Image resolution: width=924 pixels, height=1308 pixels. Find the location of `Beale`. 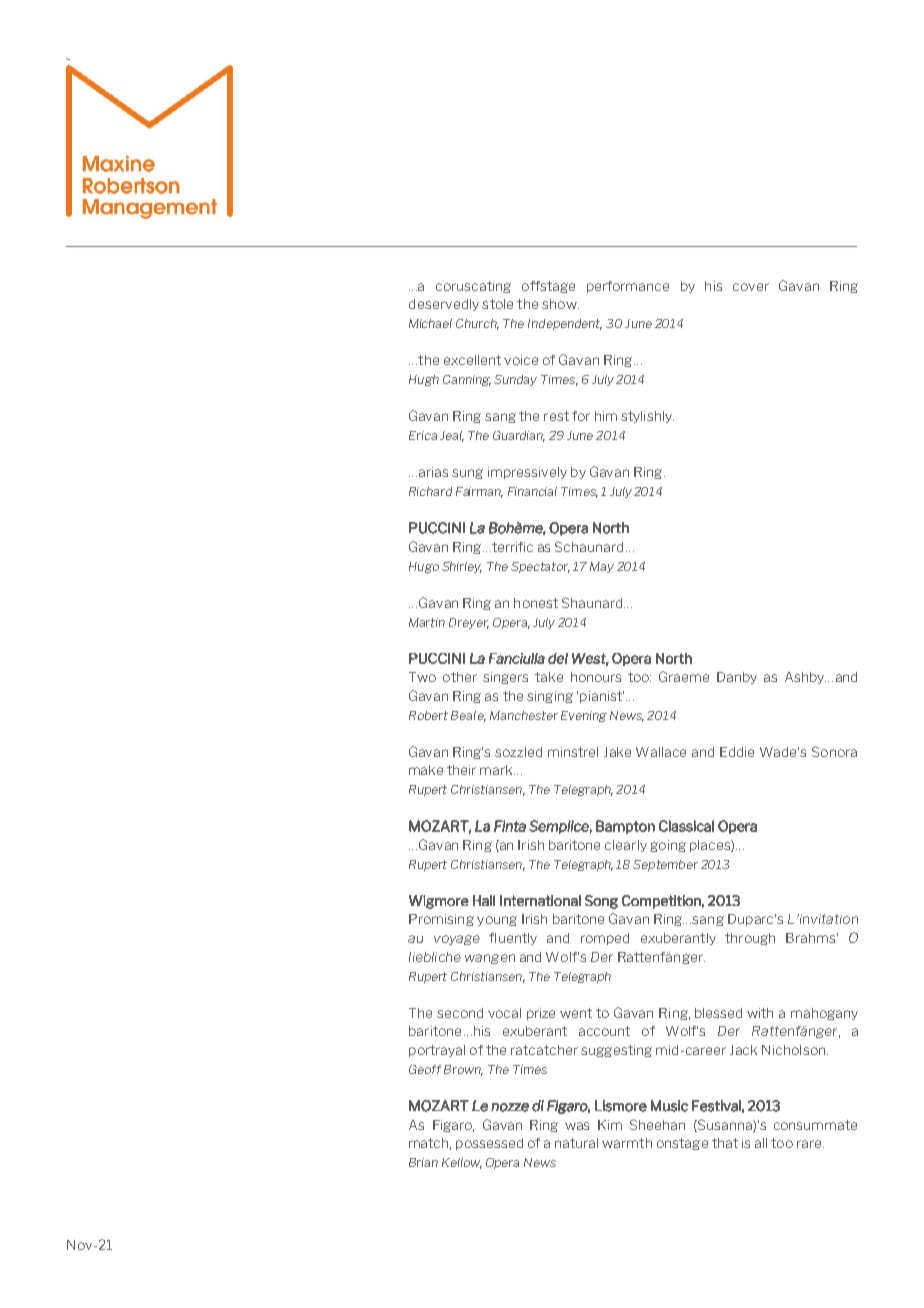

Beale is located at coordinates (468, 716).
